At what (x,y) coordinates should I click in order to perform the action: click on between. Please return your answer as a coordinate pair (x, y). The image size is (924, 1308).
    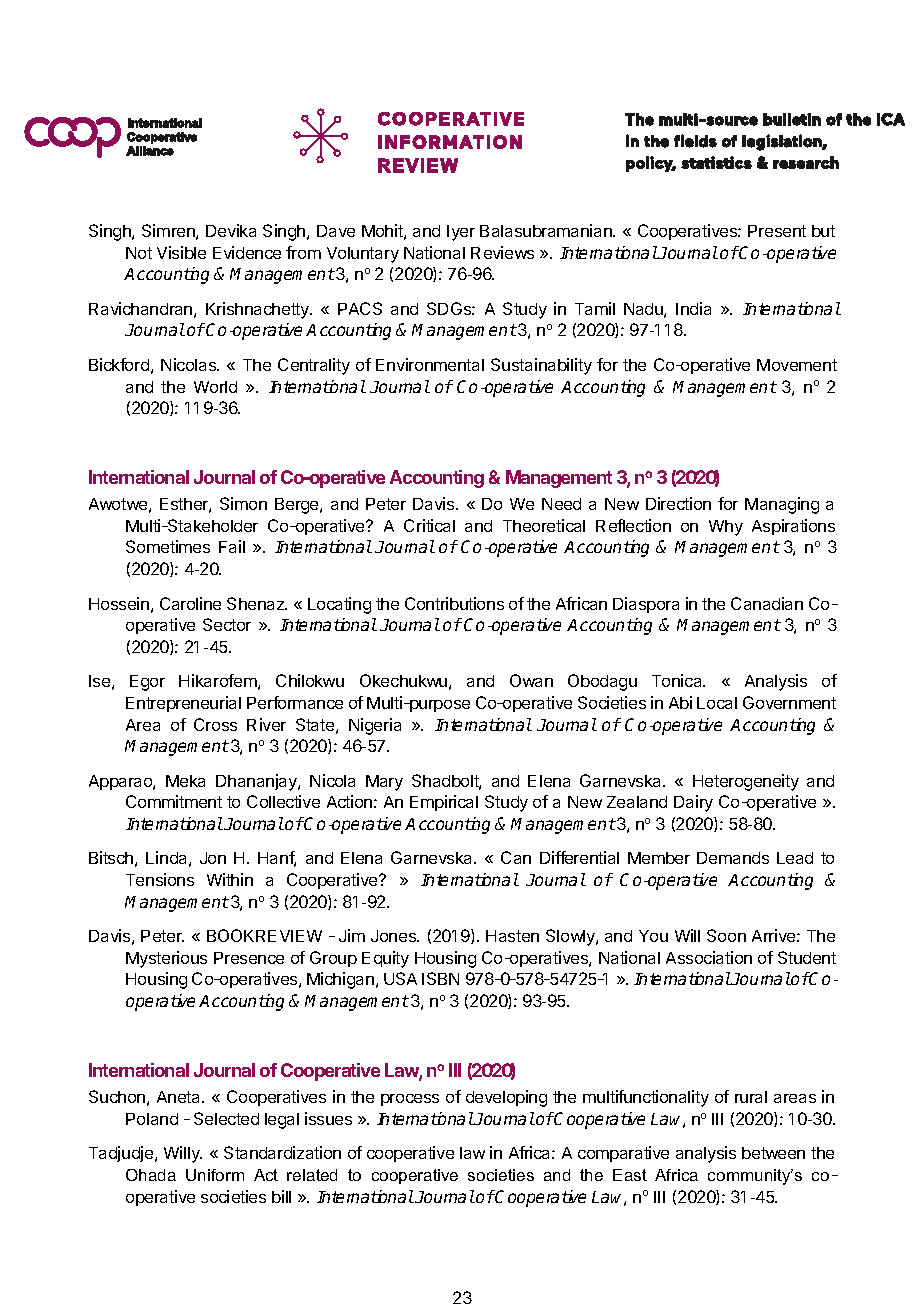
    Looking at the image, I should click on (773, 1153).
